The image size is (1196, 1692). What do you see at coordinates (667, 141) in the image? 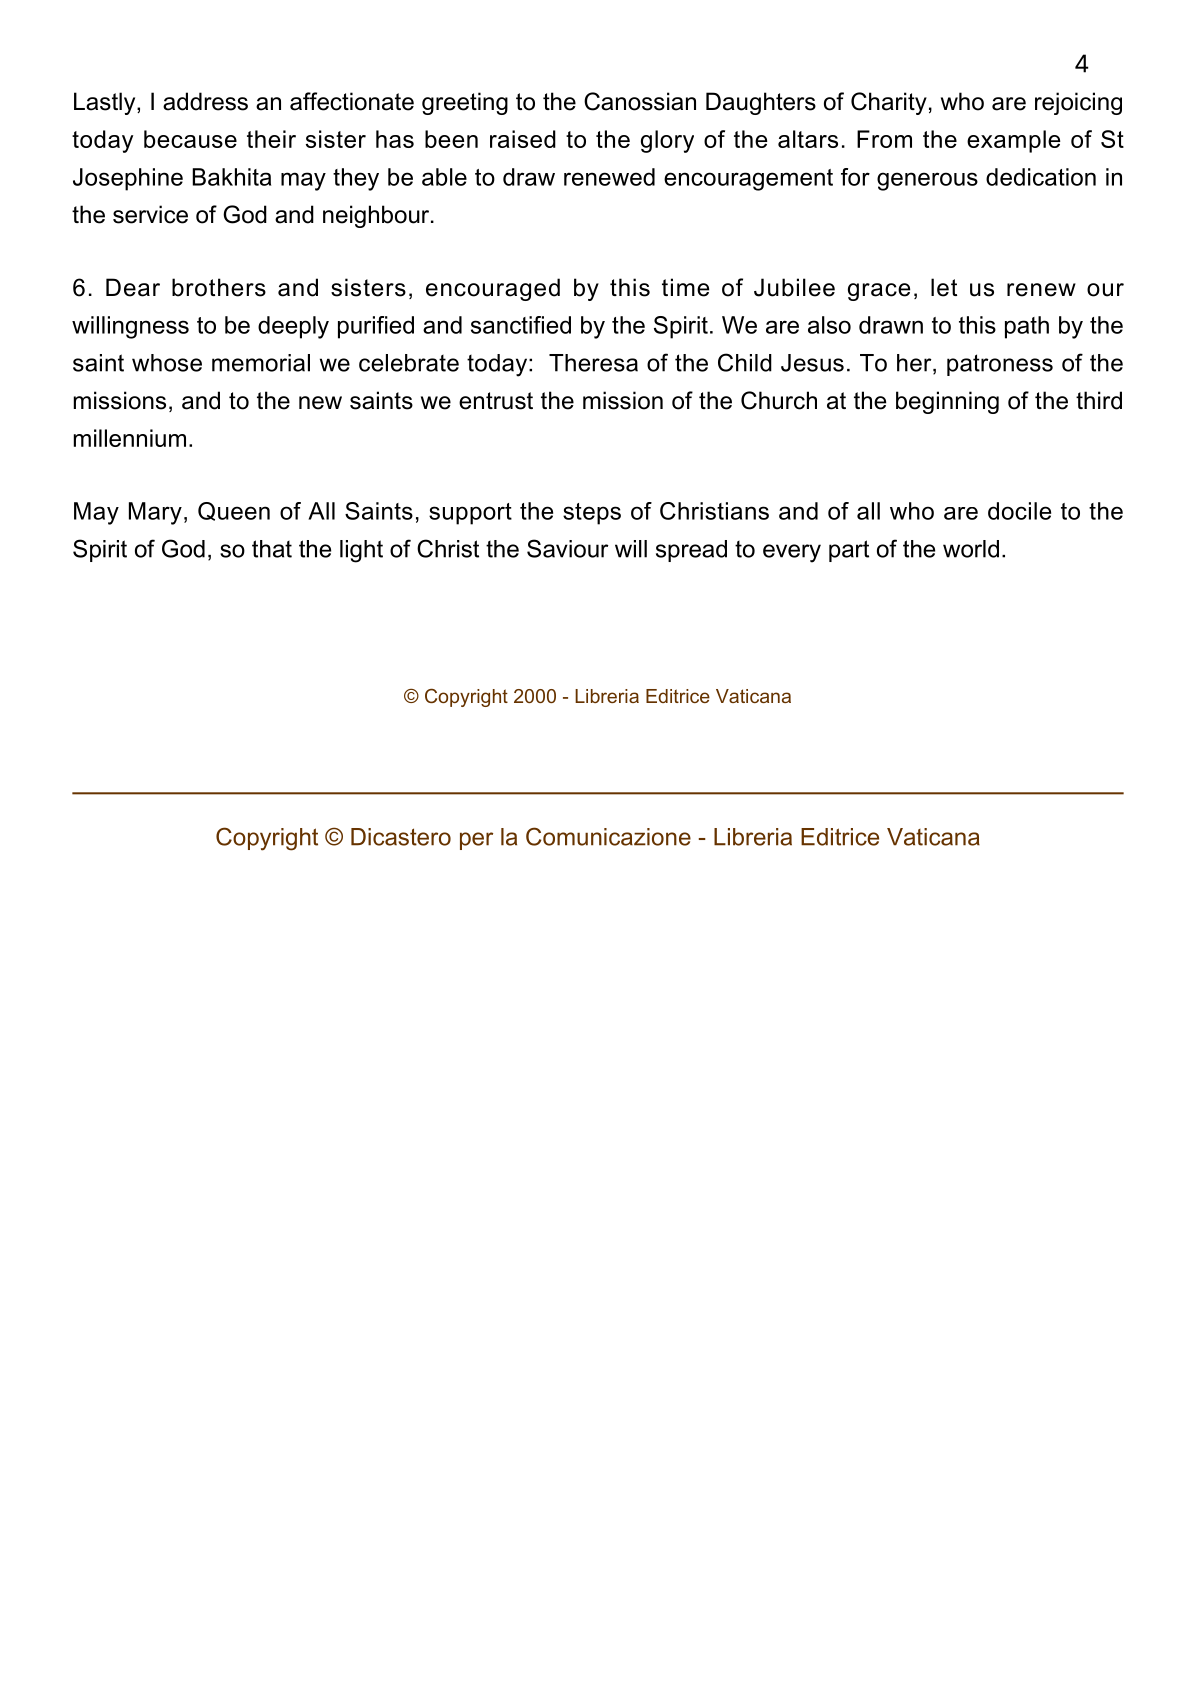
I see `glory` at bounding box center [667, 141].
